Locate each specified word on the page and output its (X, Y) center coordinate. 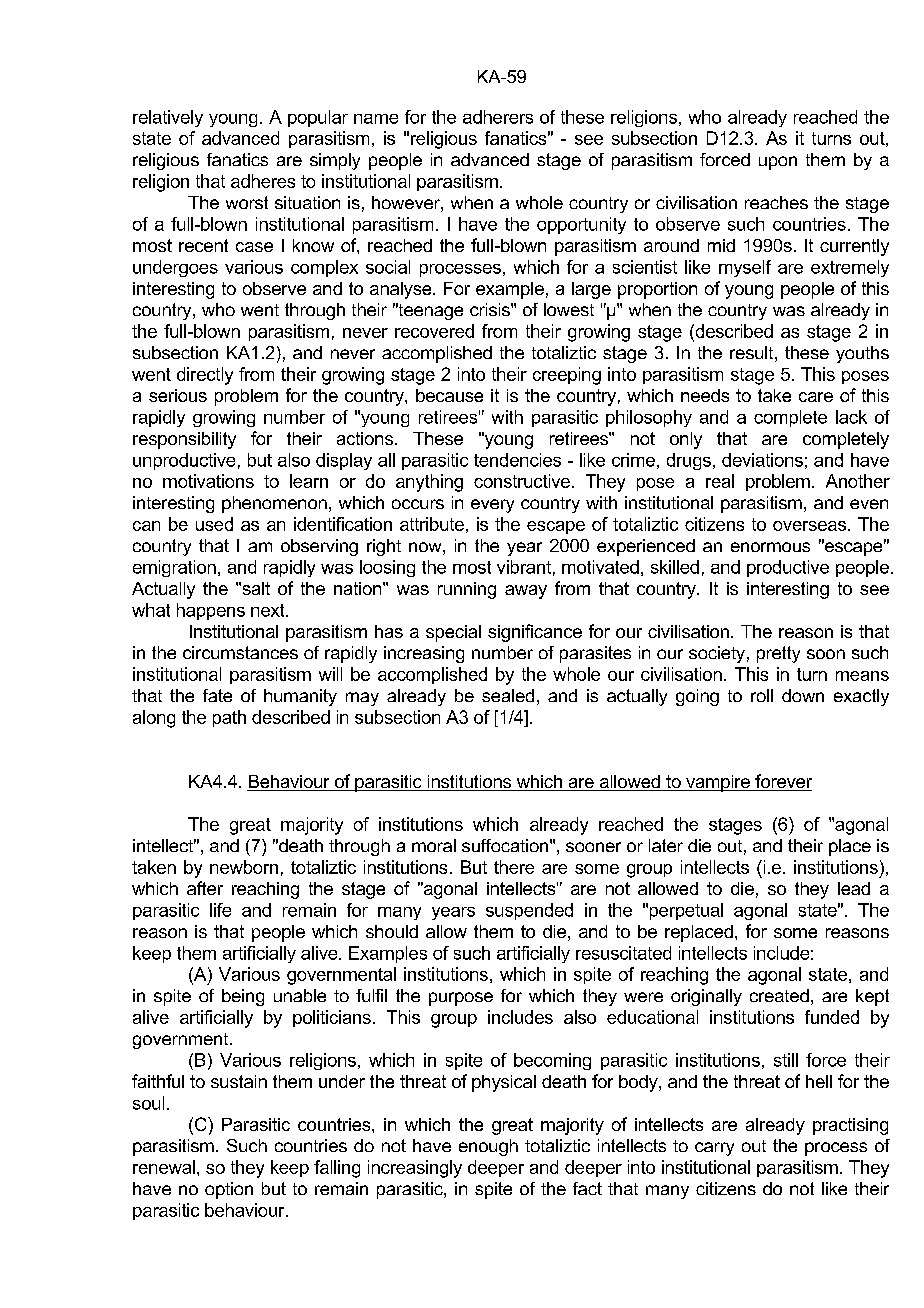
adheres (263, 181)
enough (488, 1147)
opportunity (581, 225)
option (229, 1190)
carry (714, 1149)
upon (778, 163)
